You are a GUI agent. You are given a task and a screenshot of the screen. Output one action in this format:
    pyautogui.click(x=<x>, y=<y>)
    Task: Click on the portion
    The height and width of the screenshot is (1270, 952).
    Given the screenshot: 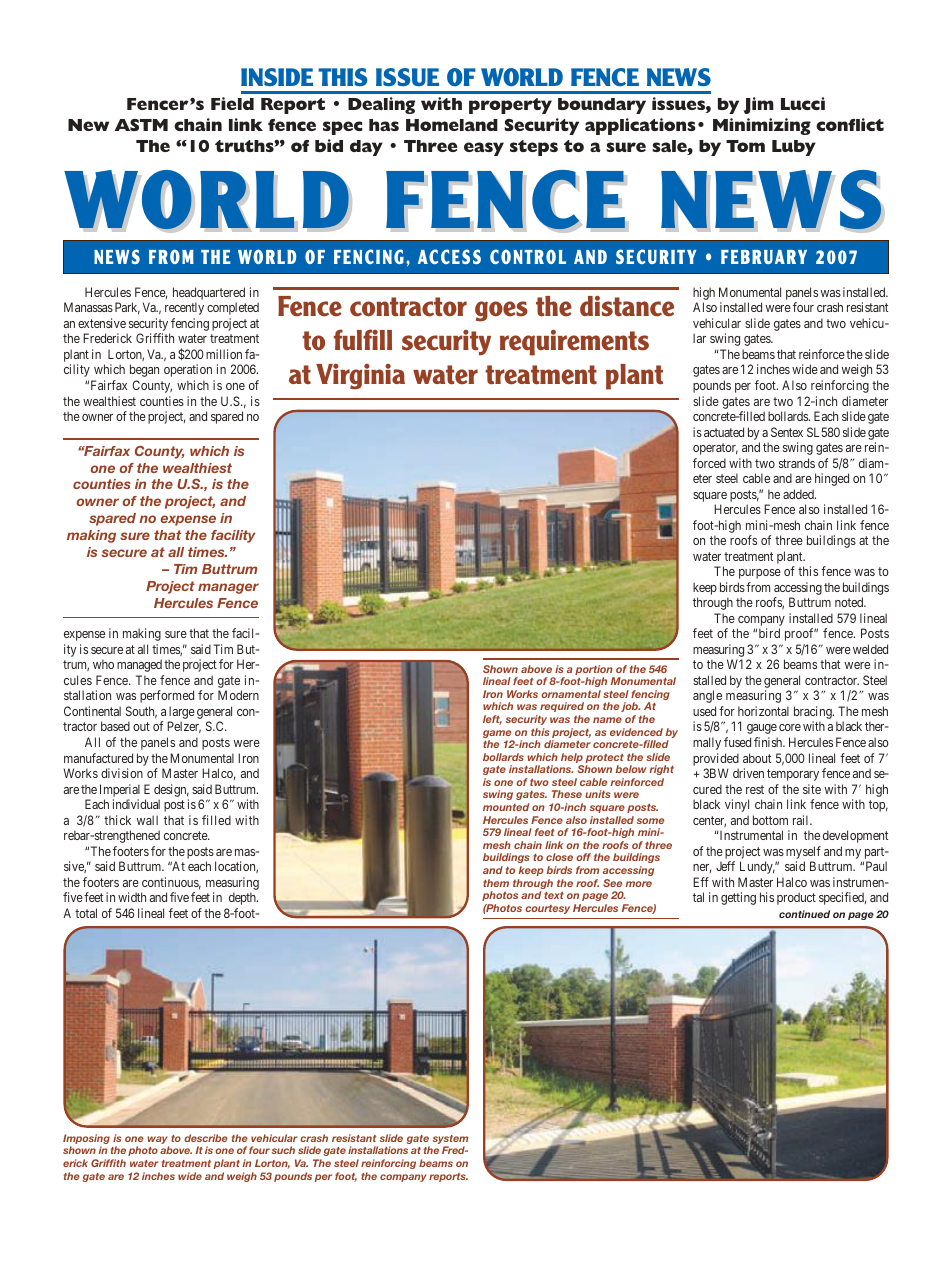 What is the action you would take?
    pyautogui.click(x=595, y=671)
